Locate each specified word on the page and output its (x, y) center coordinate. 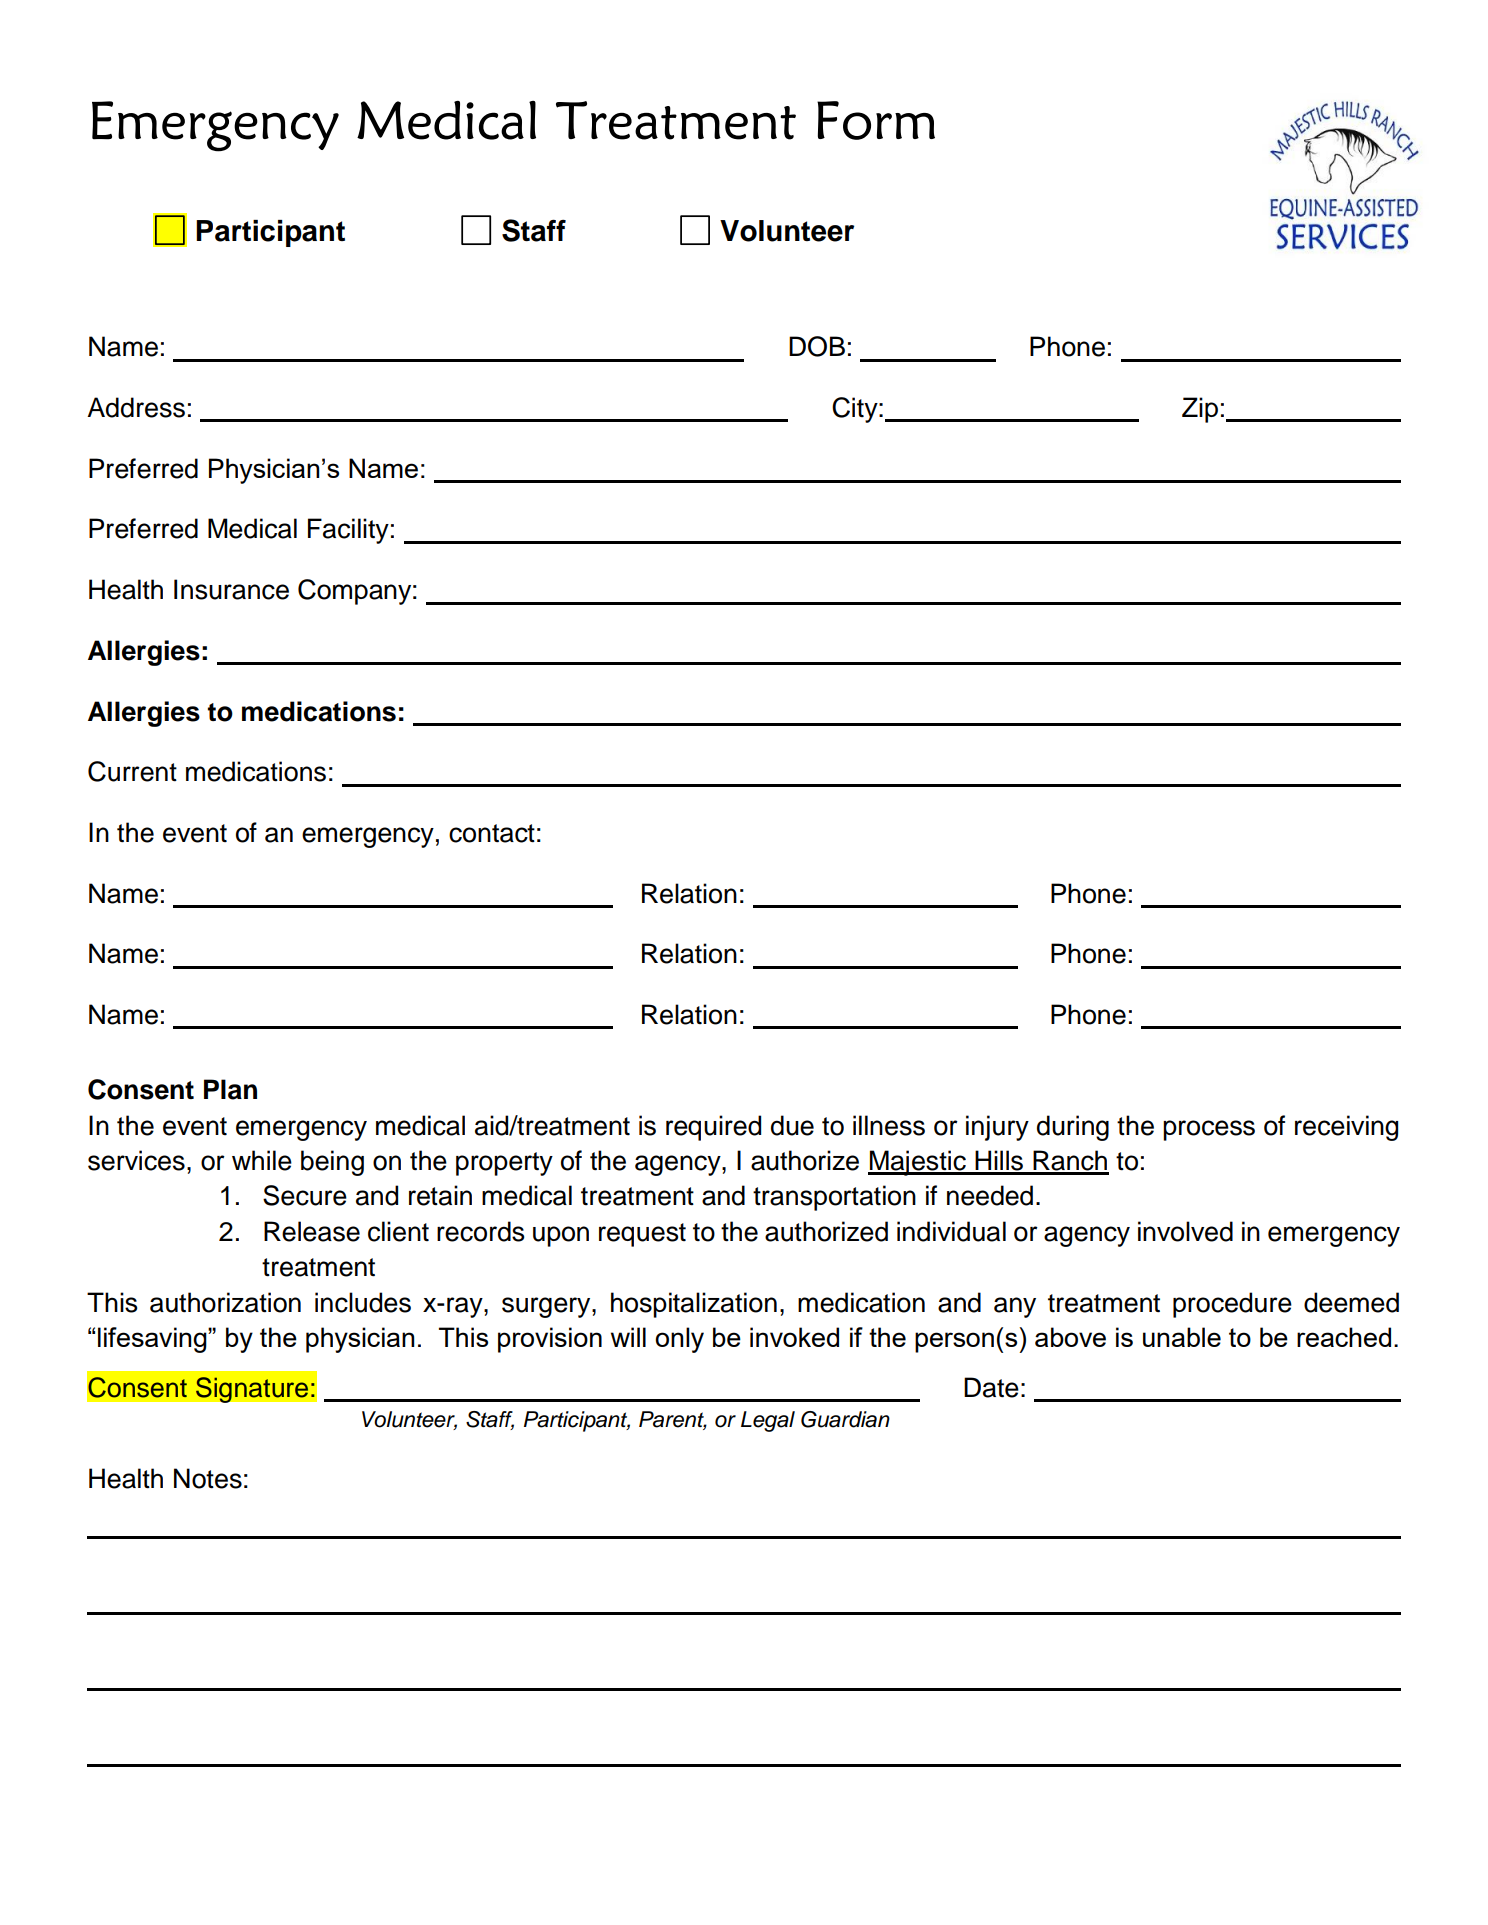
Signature (252, 1390)
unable (1182, 1337)
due (792, 1125)
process (1209, 1130)
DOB (817, 346)
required (713, 1128)
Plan (230, 1089)
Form (876, 120)
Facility (348, 531)
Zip (1200, 410)
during (1073, 1128)
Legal (768, 1421)
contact (492, 833)
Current (132, 771)
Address (136, 407)
